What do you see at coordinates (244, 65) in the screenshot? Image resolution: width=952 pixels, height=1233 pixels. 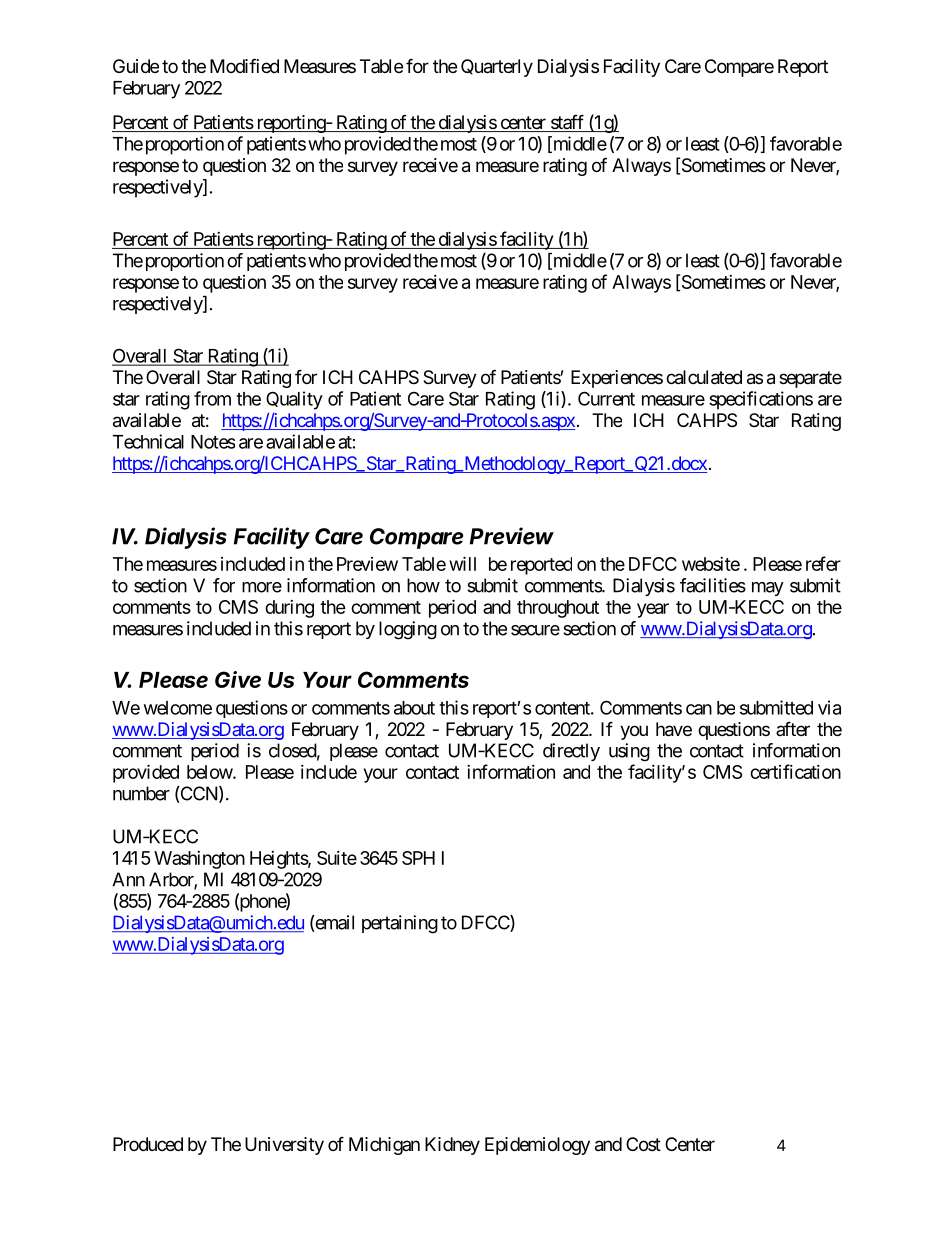 I see `Modified` at bounding box center [244, 65].
